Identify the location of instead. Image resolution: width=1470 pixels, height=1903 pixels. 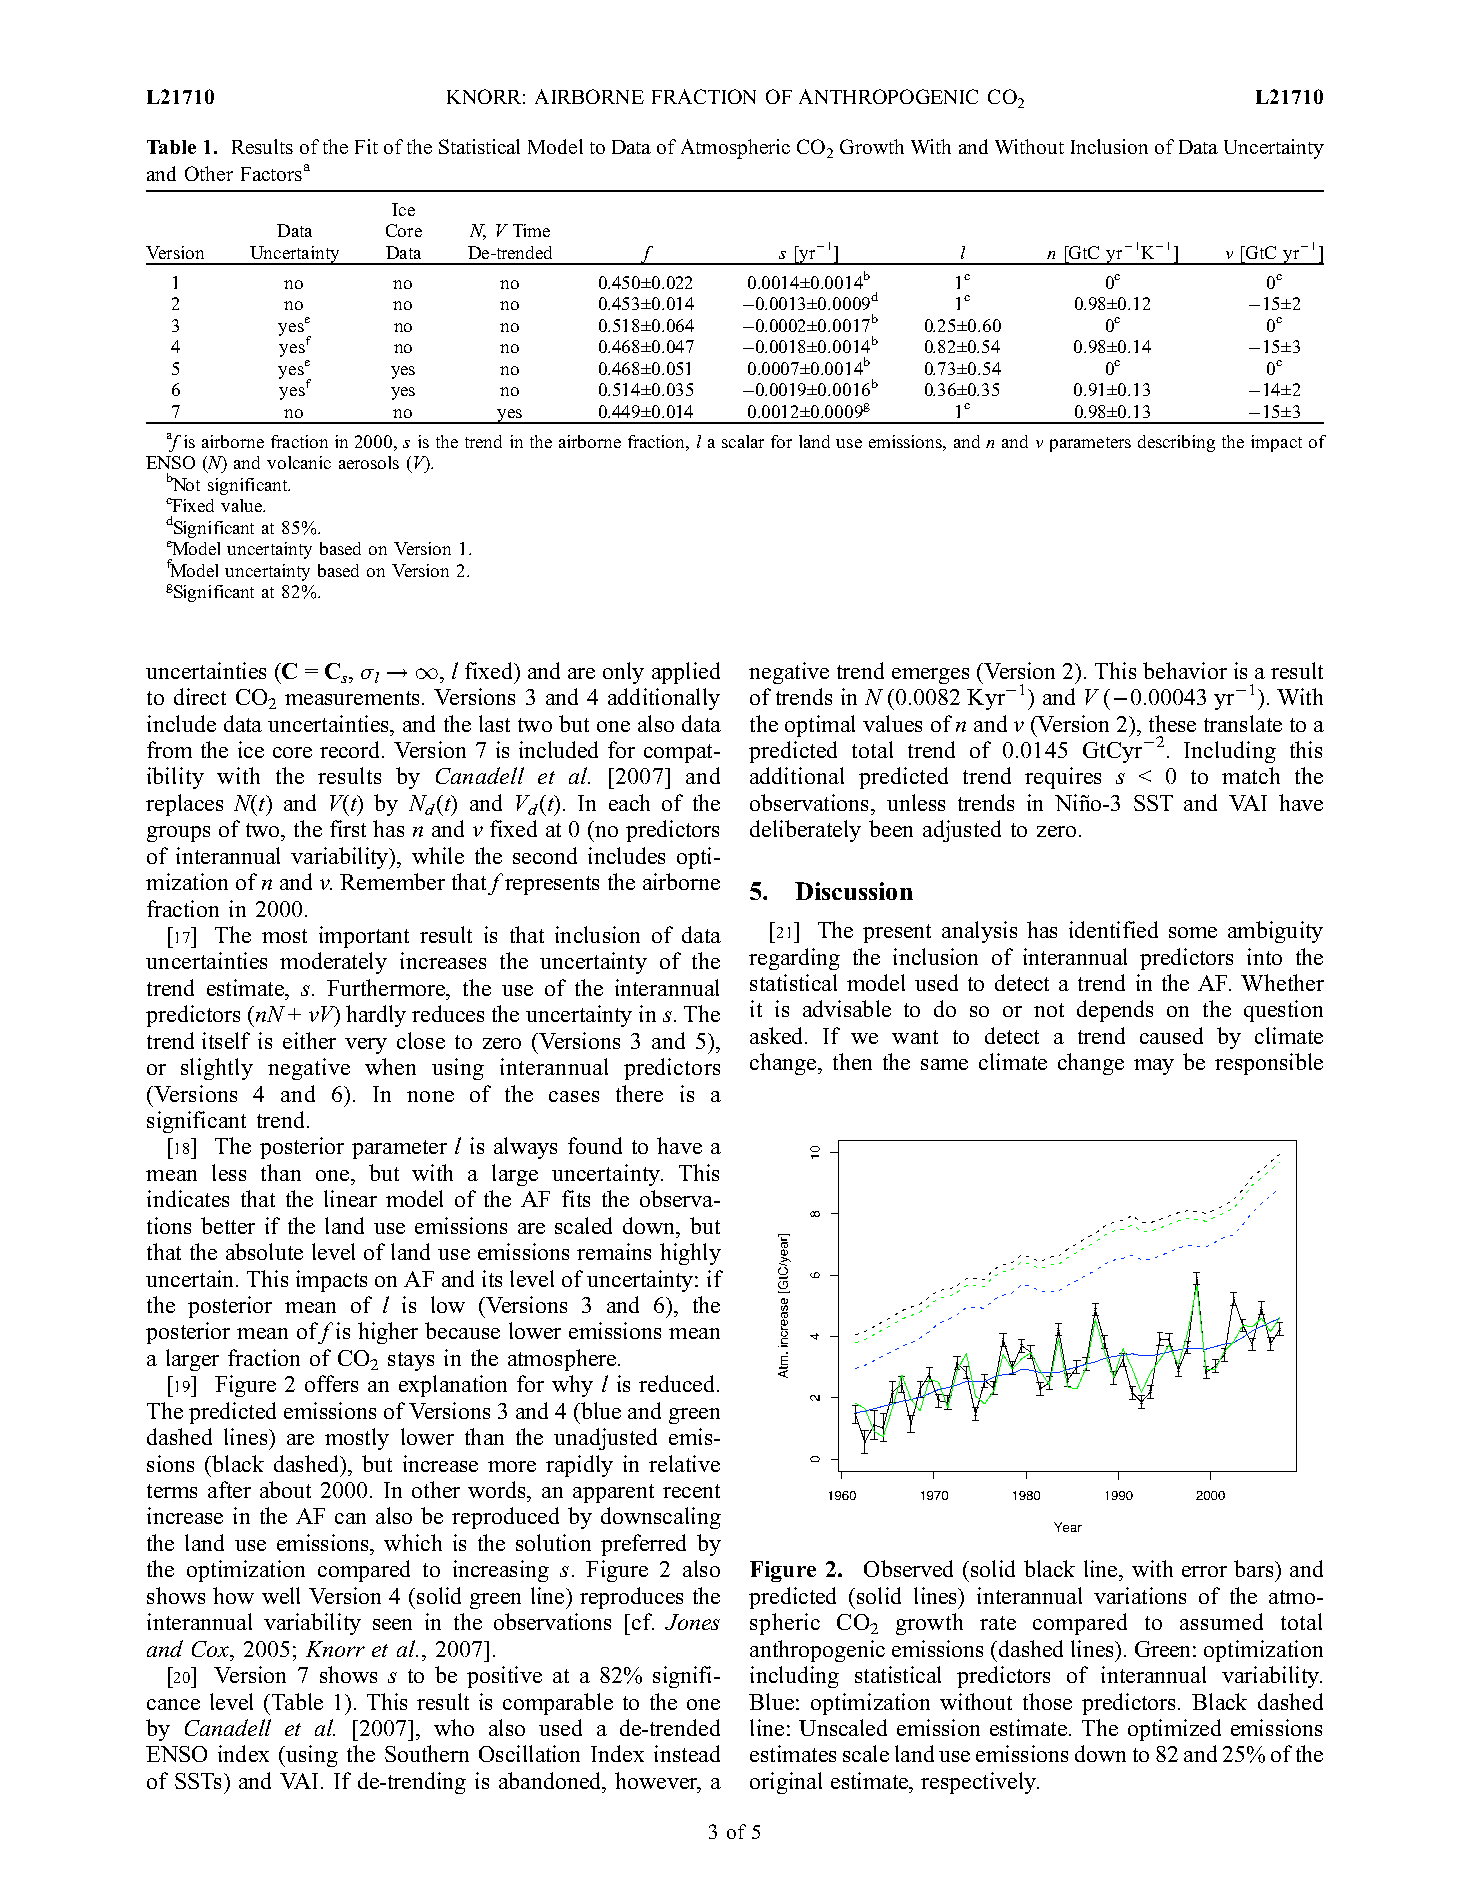
(687, 1753).
